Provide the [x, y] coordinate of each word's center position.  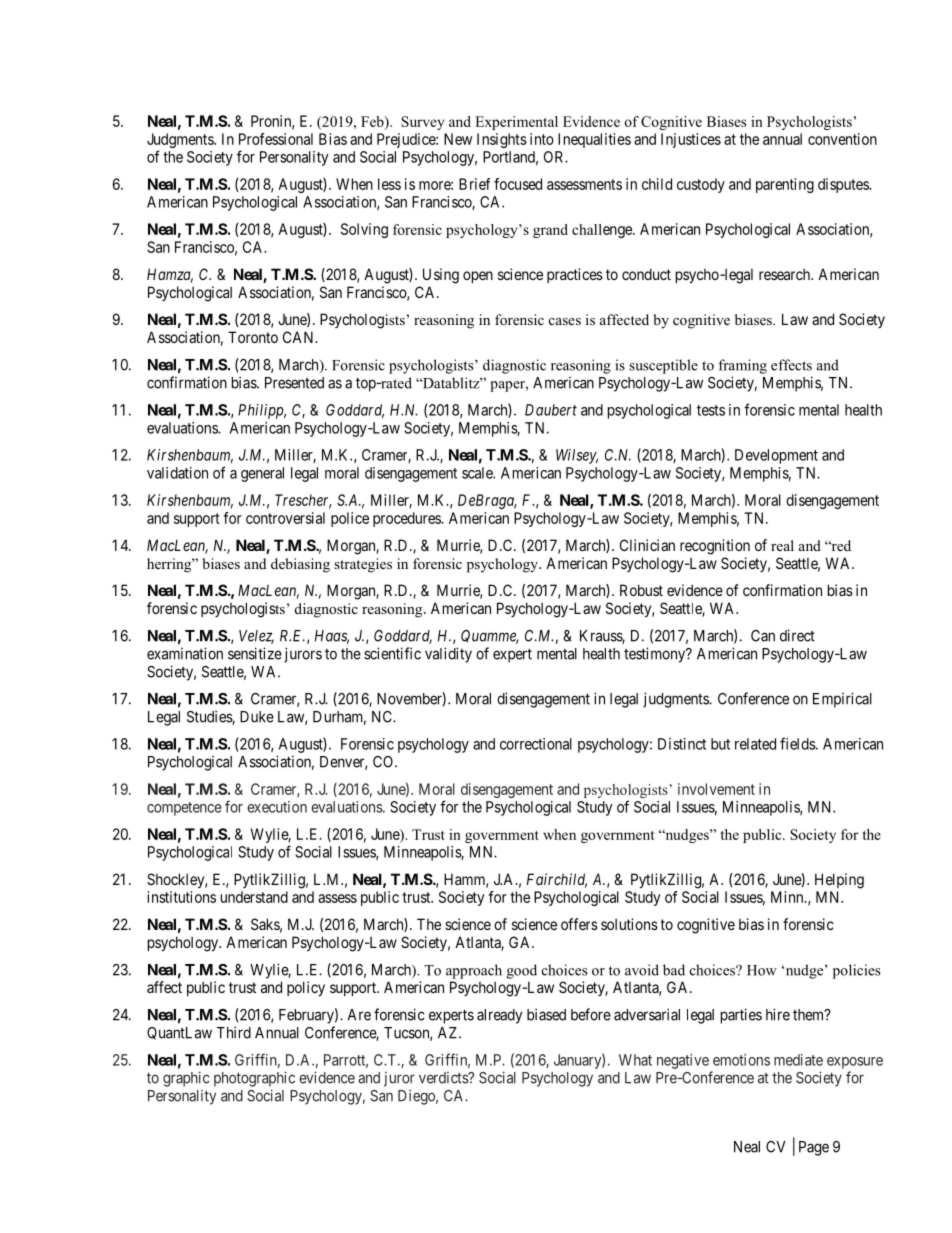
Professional [276, 139]
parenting [785, 185]
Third [234, 1032]
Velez [256, 637]
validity [448, 655]
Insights [502, 140]
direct [797, 635]
